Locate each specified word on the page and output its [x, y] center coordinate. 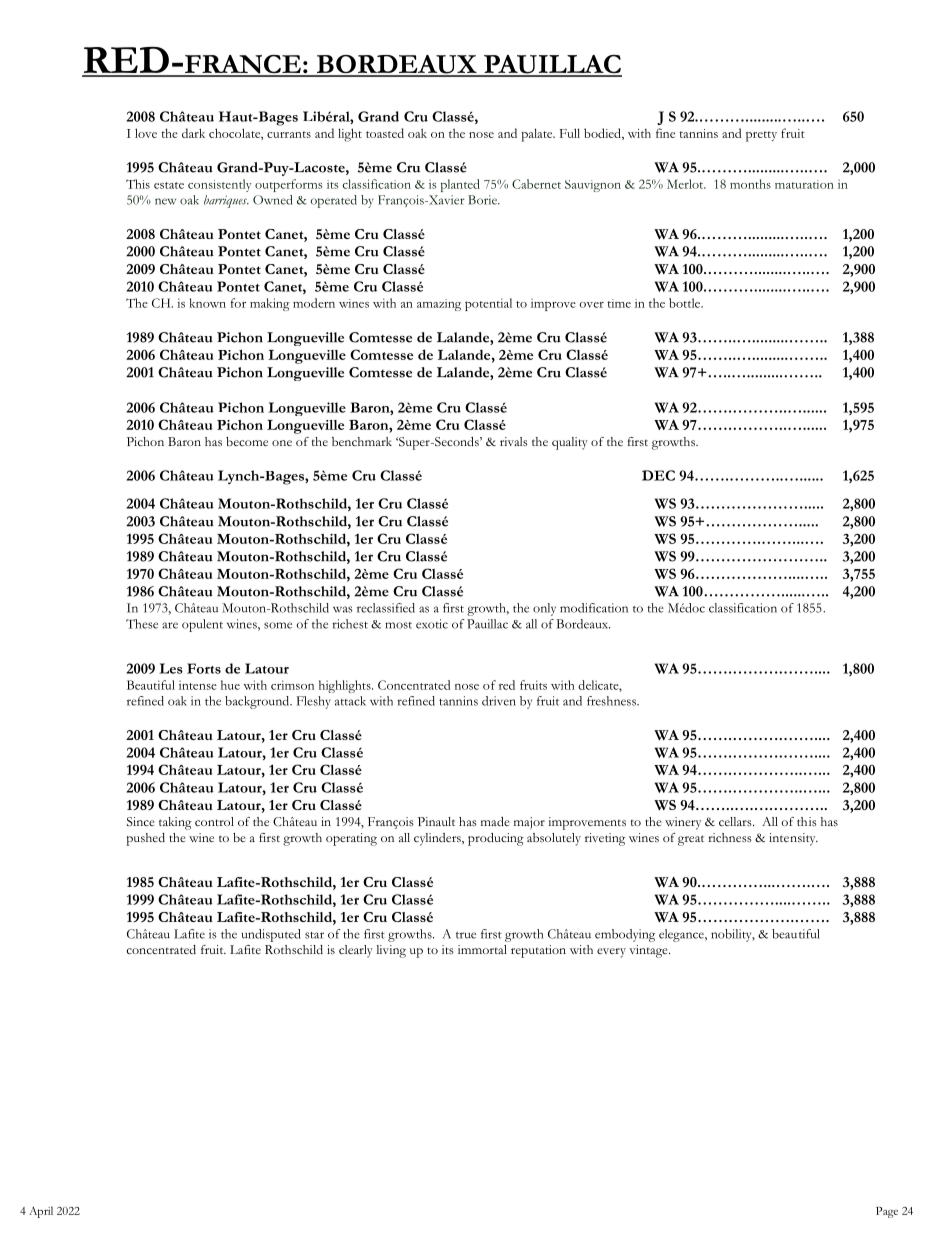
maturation [804, 184]
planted [460, 185]
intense [198, 685]
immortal [482, 949]
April [41, 1212]
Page [887, 1212]
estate [169, 185]
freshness [612, 701]
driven [499, 701]
